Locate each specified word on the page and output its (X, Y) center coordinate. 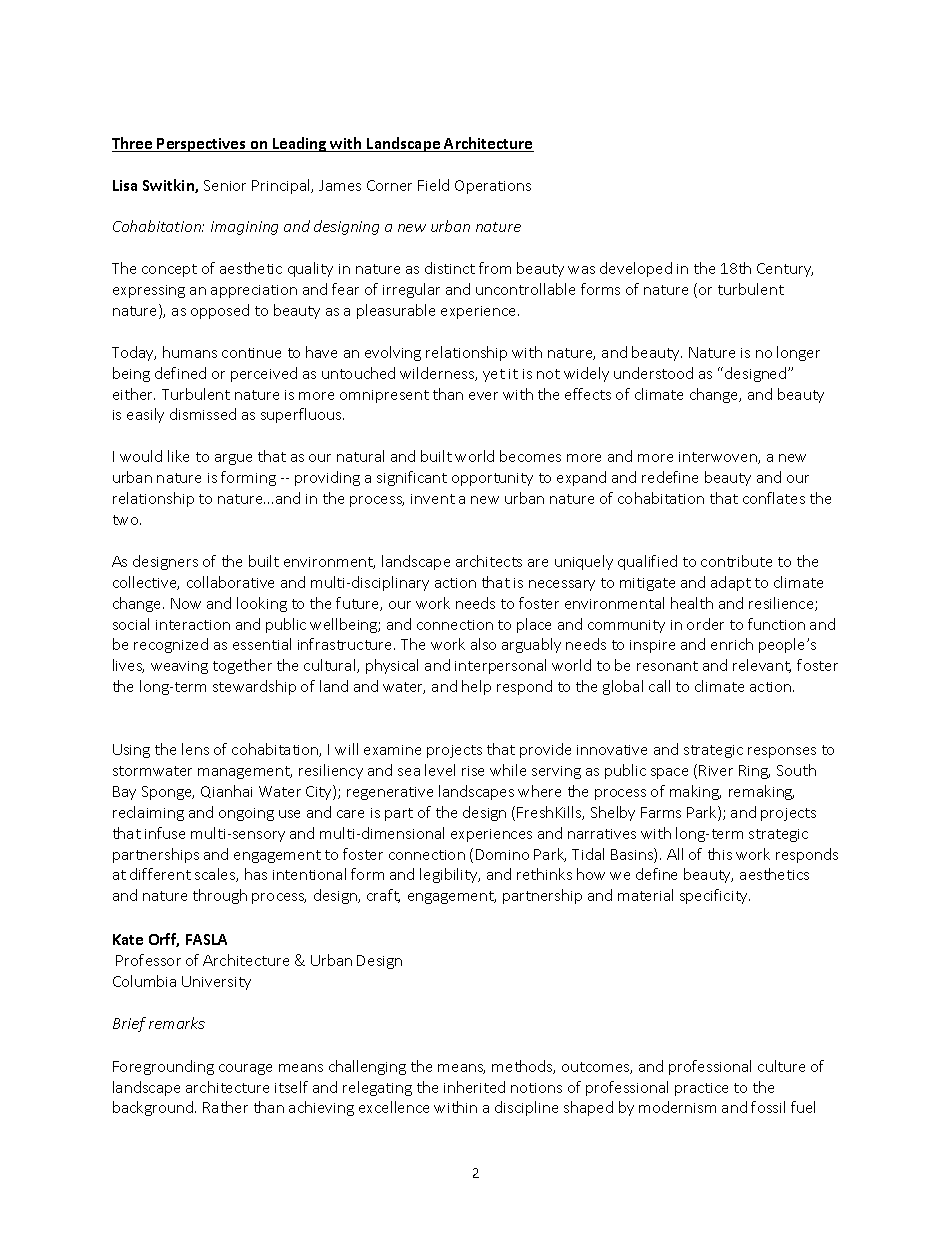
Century (785, 270)
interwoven (719, 458)
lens (195, 749)
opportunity (492, 479)
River (716, 770)
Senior (225, 185)
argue (233, 459)
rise (473, 771)
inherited (474, 1087)
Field (433, 185)
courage (245, 1069)
